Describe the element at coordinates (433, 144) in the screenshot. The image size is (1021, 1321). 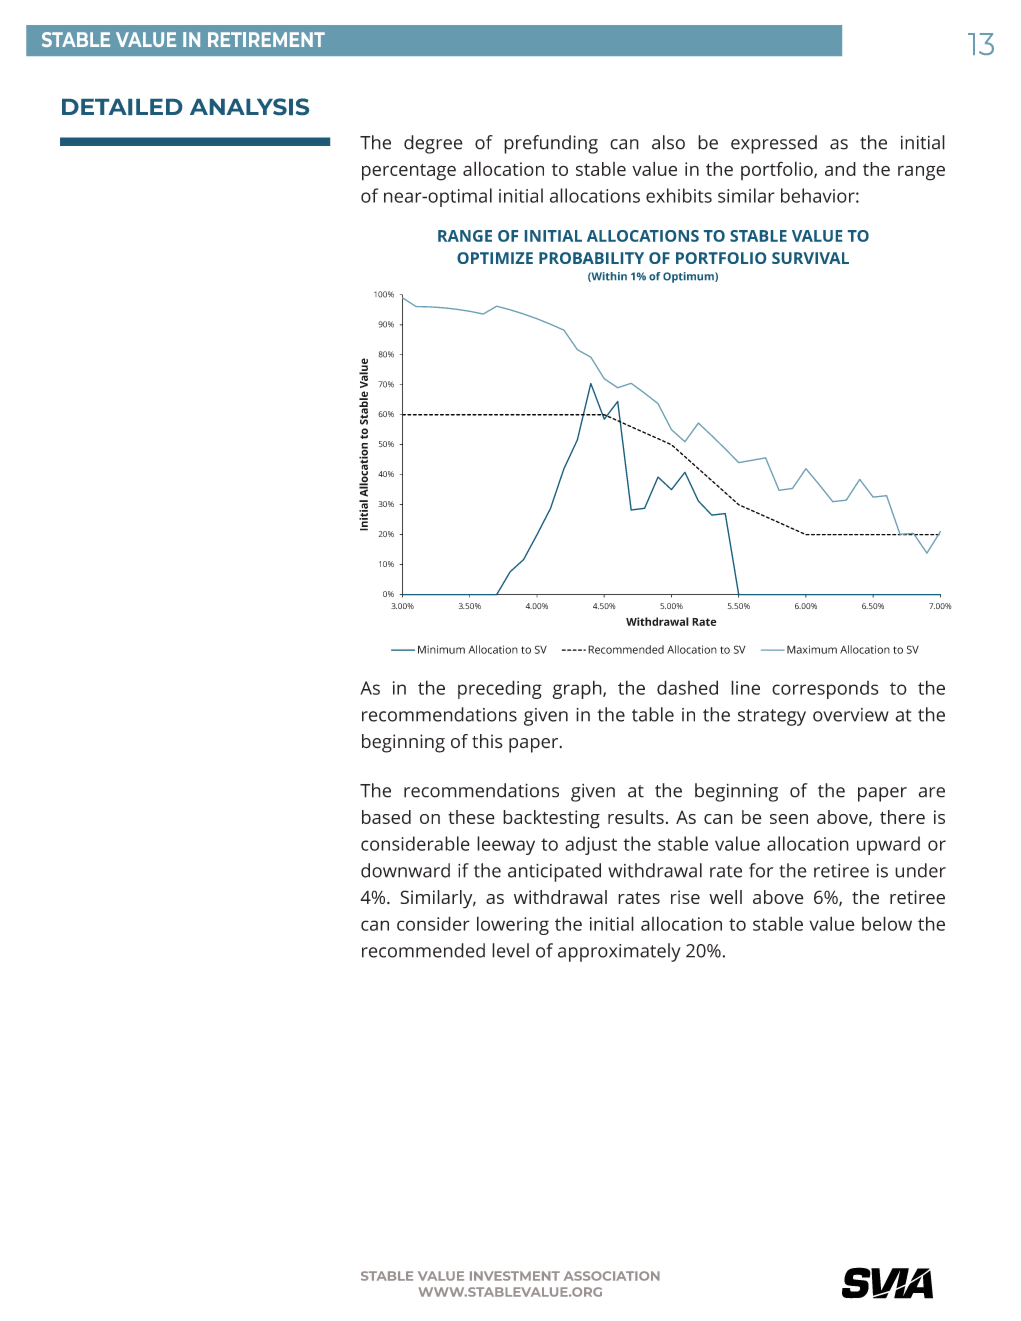
I see `degree` at that location.
